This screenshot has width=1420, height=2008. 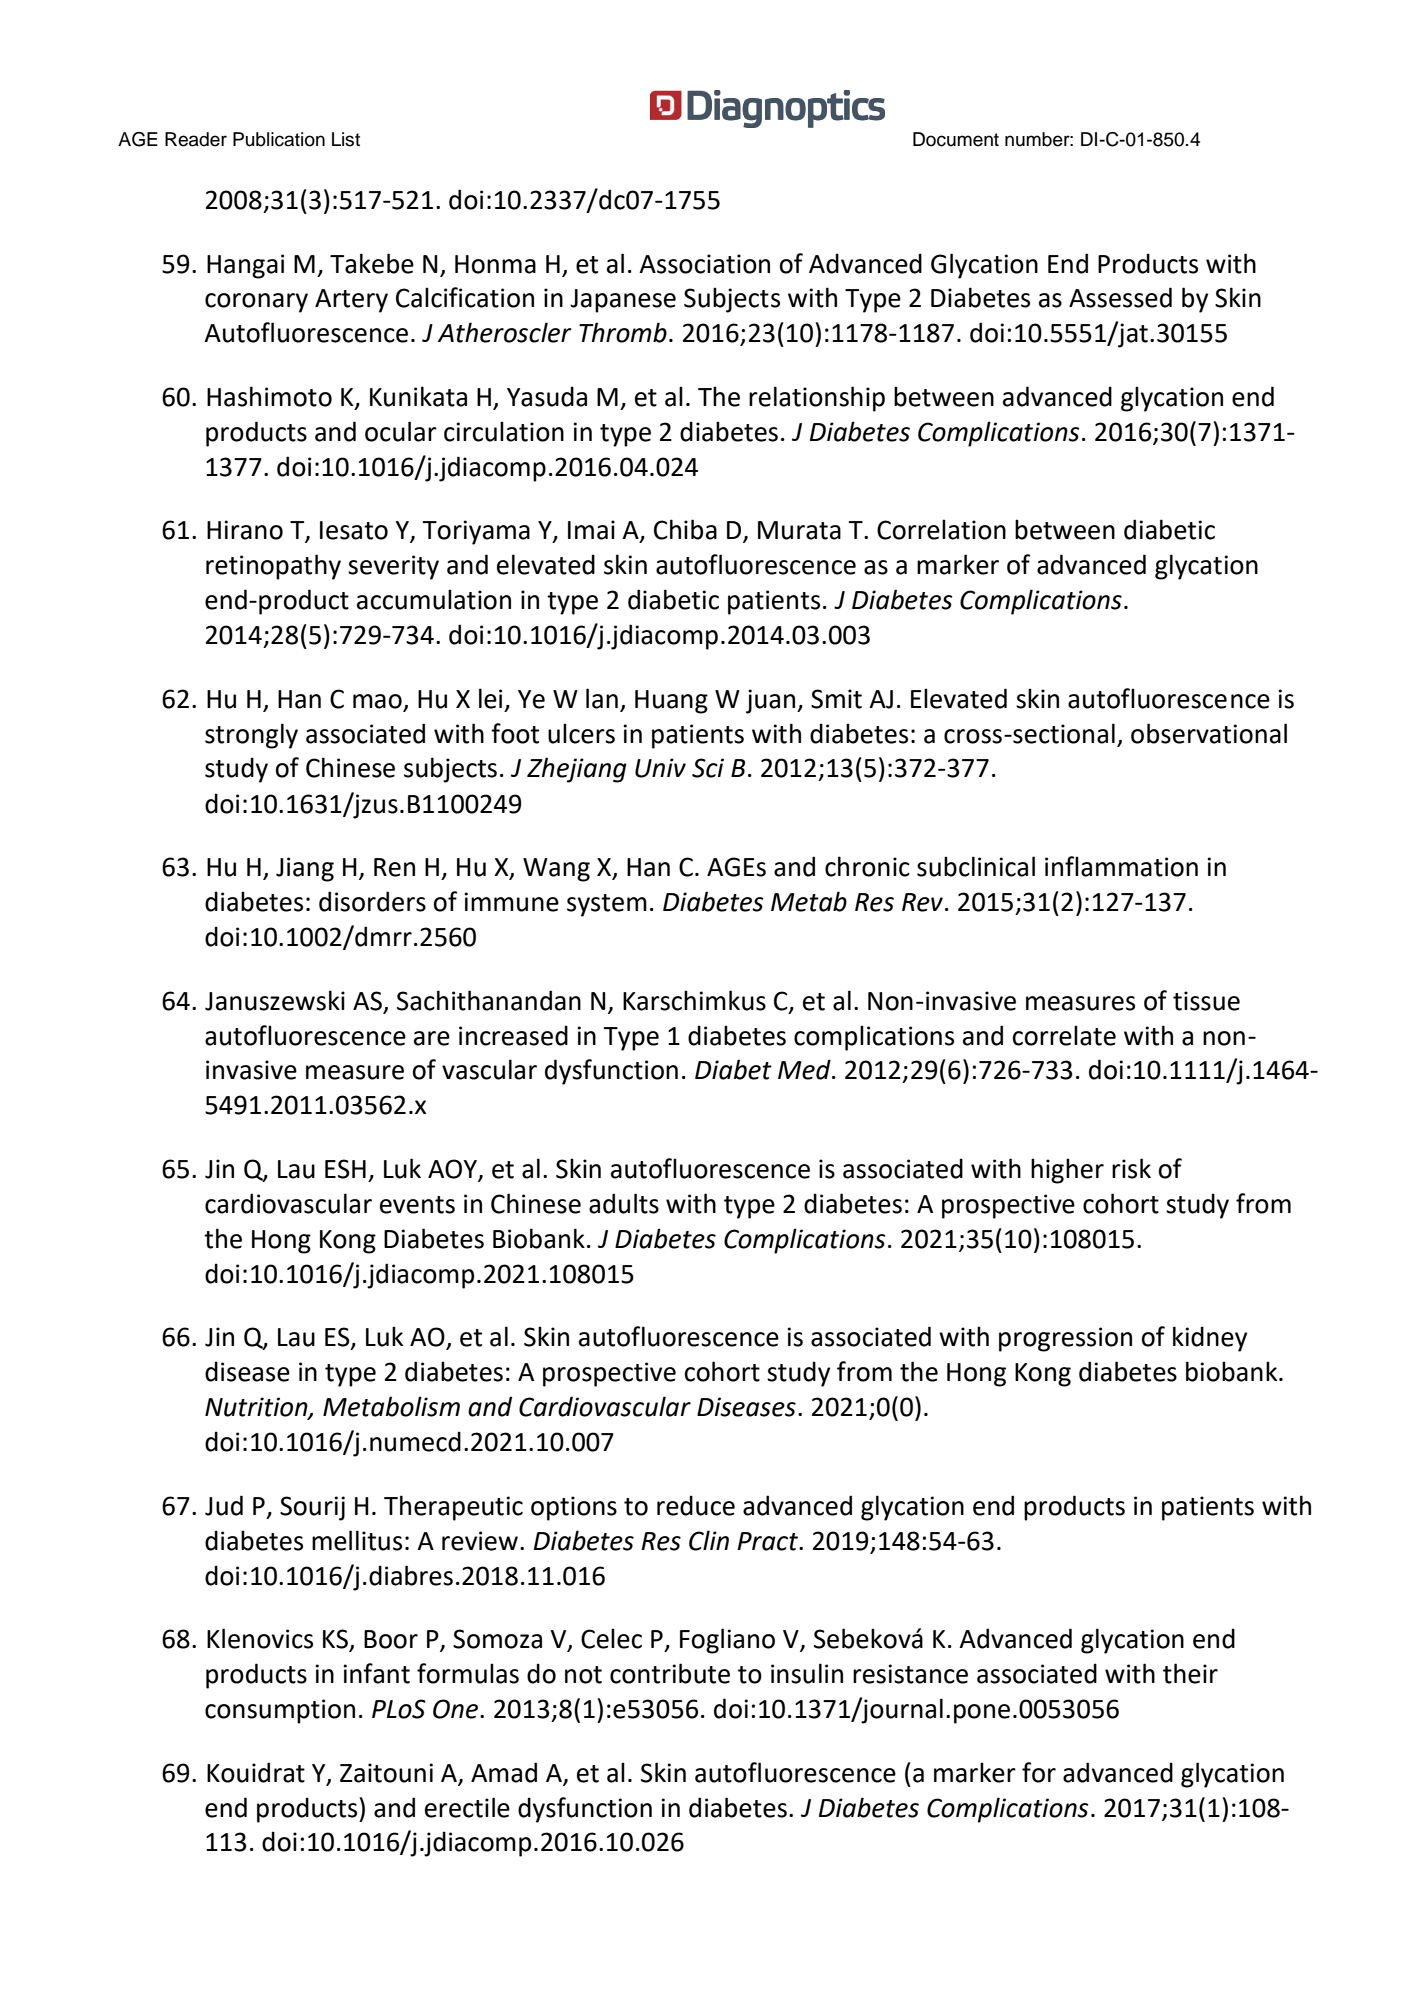 I want to click on observational, so click(x=1209, y=733).
